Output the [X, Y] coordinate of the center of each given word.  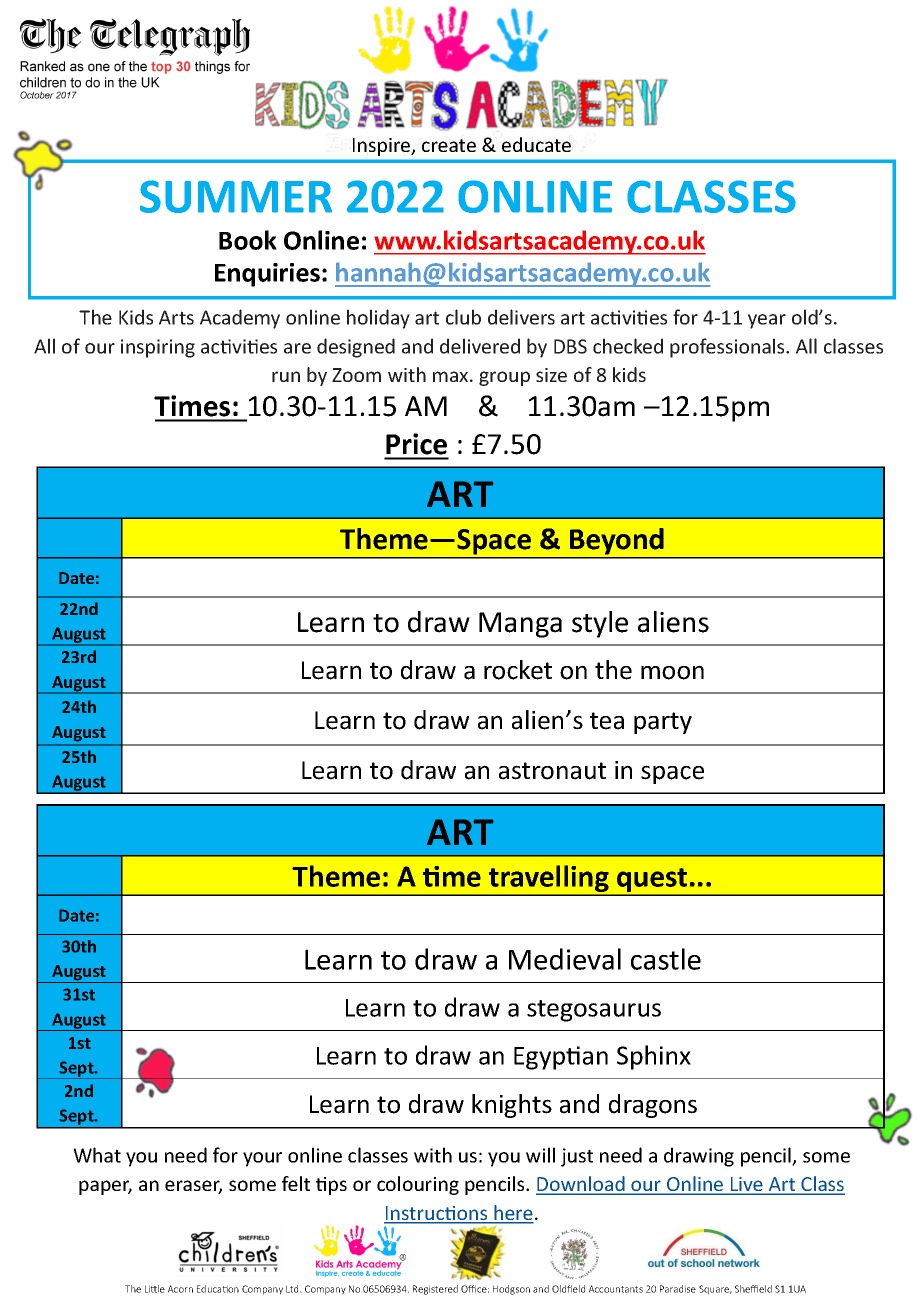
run [286, 376]
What [97, 1155]
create [449, 145]
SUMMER [236, 196]
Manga [520, 625]
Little [155, 1289]
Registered [435, 1290]
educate [536, 144]
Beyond [617, 541]
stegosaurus [594, 1011]
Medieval [565, 959]
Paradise [678, 1289]
